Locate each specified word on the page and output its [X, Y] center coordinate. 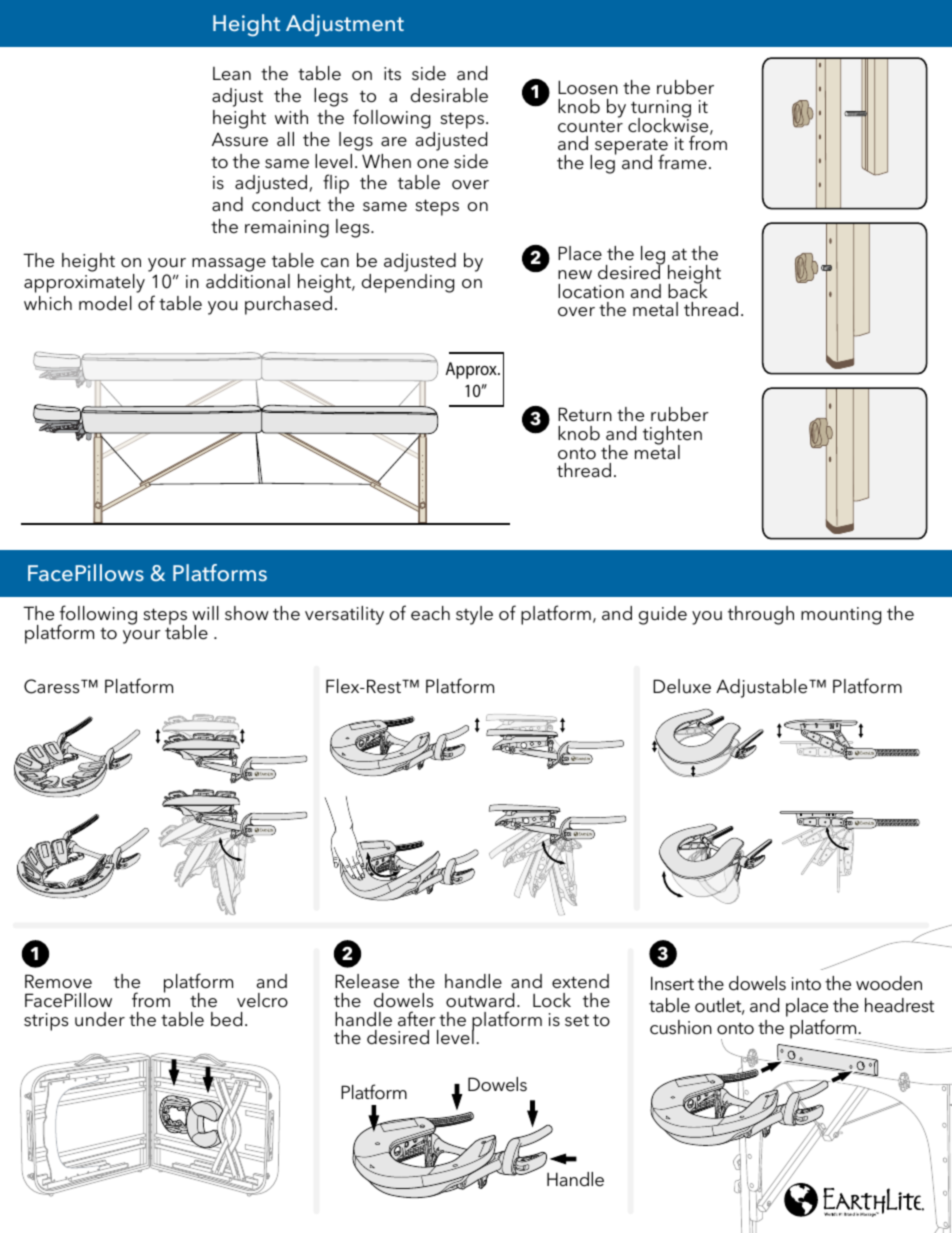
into [806, 984]
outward [480, 1000]
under [100, 1019]
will [205, 613]
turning [661, 110]
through [761, 615]
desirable [449, 95]
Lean [232, 74]
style [474, 615]
